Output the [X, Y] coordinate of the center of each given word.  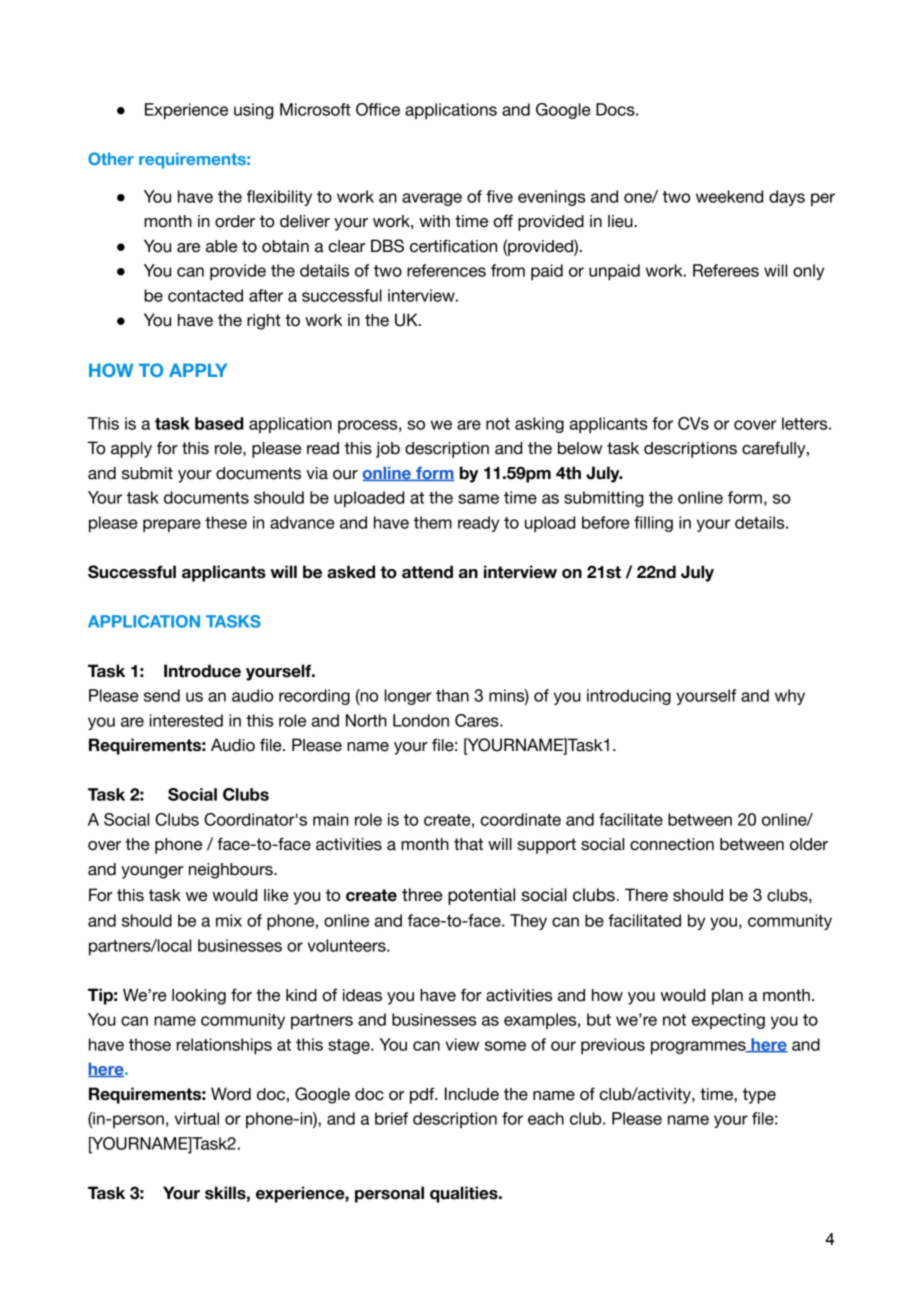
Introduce [202, 671]
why [790, 697]
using [254, 111]
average [432, 199]
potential [481, 896]
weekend [729, 196]
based [219, 423]
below [580, 448]
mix [229, 920]
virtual [197, 1118]
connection [672, 844]
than [452, 695]
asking [539, 425]
